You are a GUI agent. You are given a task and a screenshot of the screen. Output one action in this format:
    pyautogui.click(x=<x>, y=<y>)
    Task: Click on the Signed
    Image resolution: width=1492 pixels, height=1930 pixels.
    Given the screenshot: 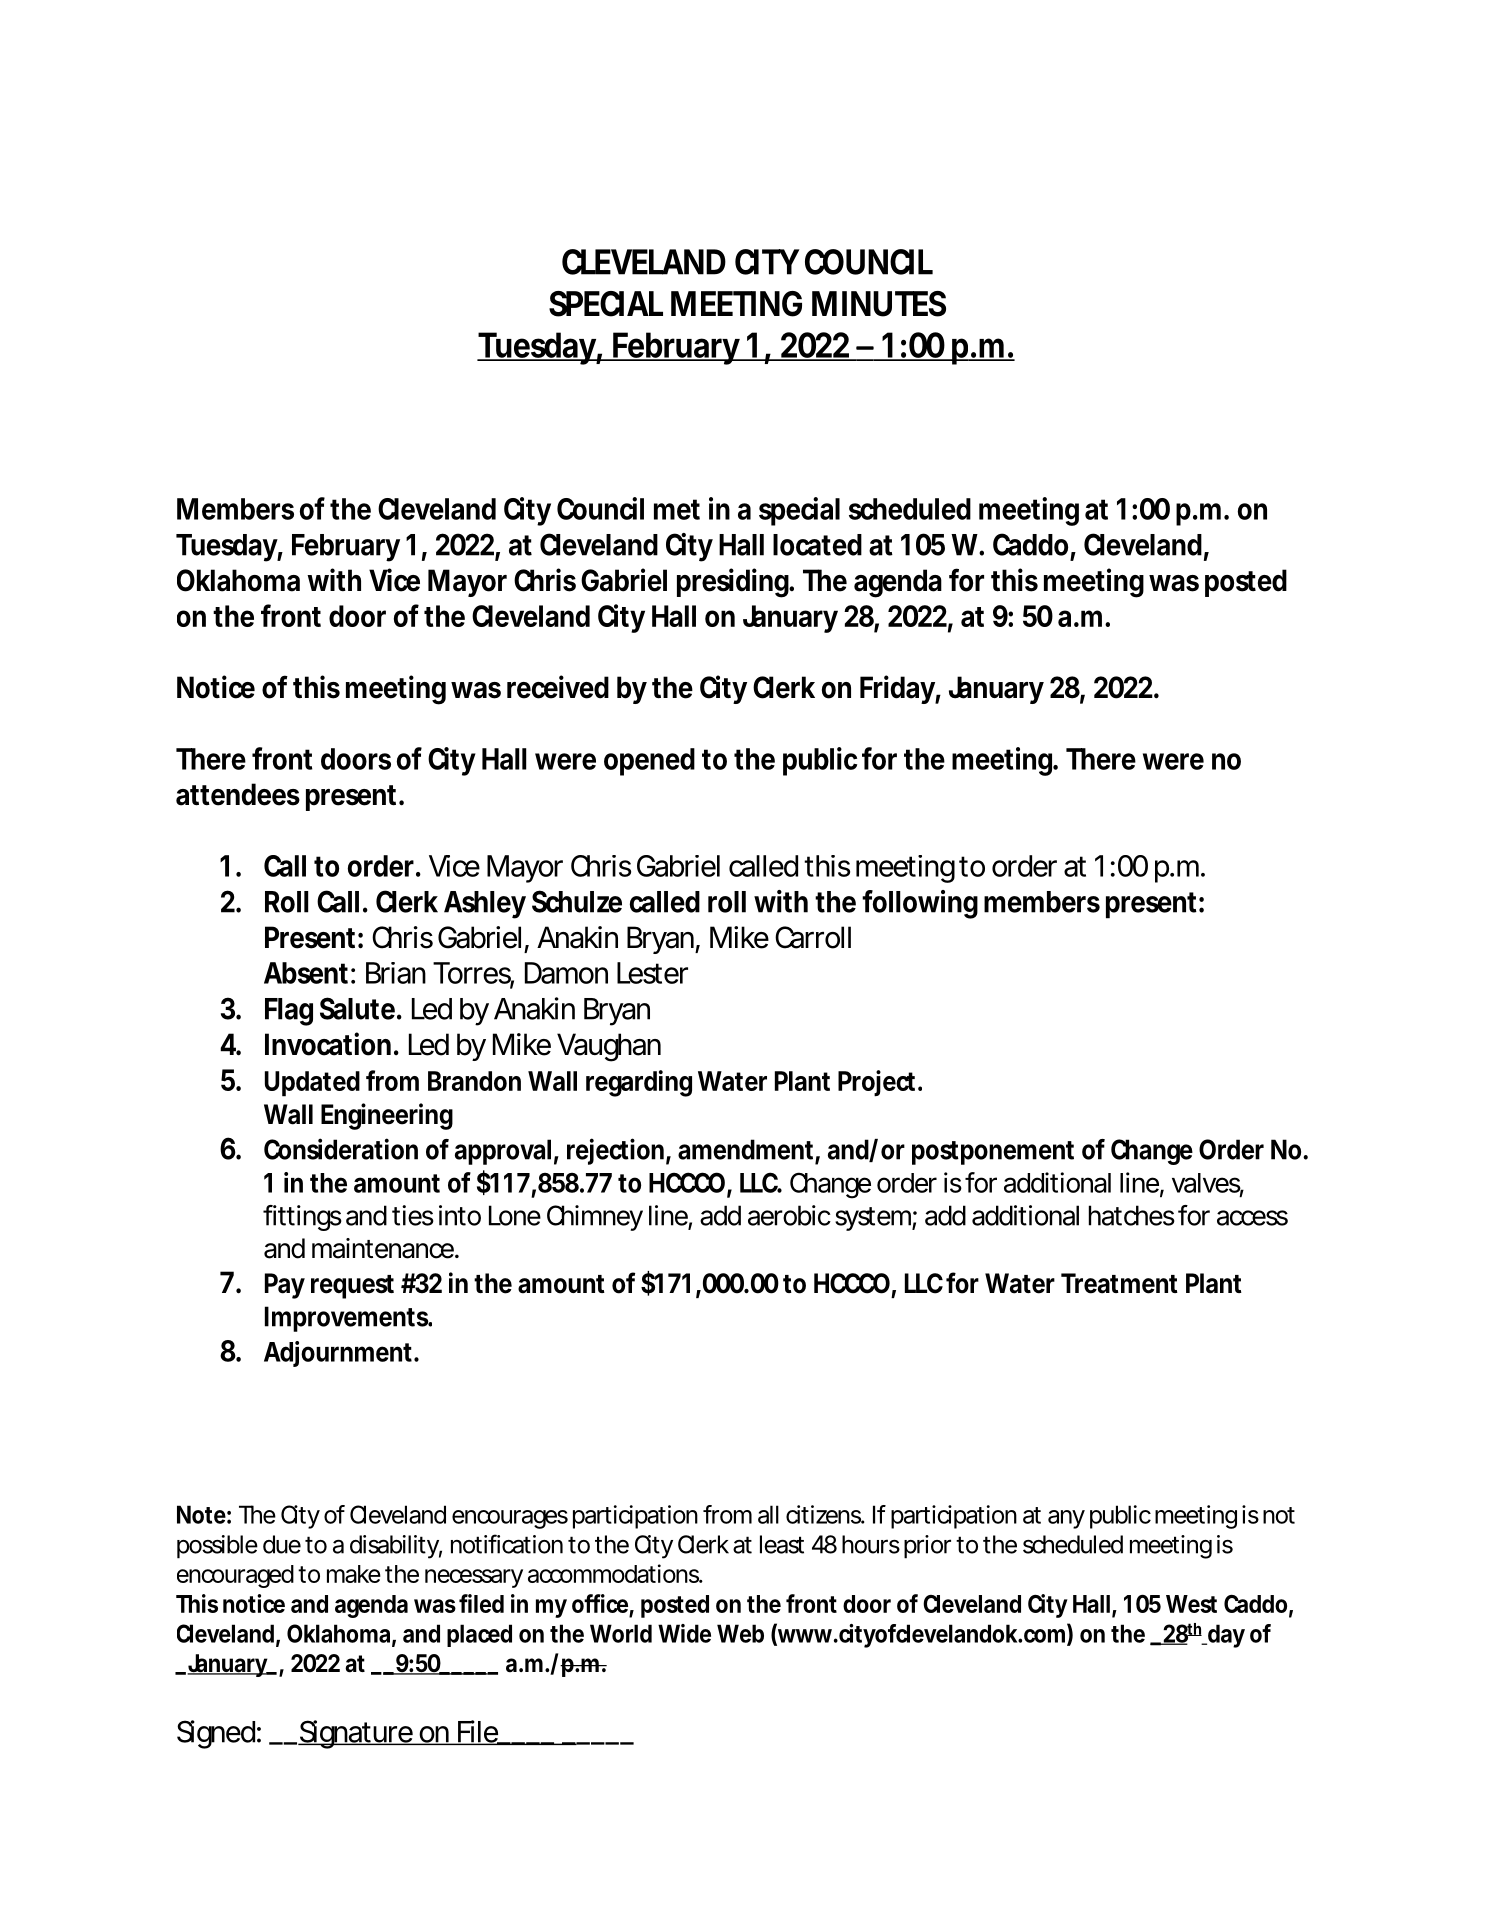 What is the action you would take?
    pyautogui.click(x=216, y=1734)
